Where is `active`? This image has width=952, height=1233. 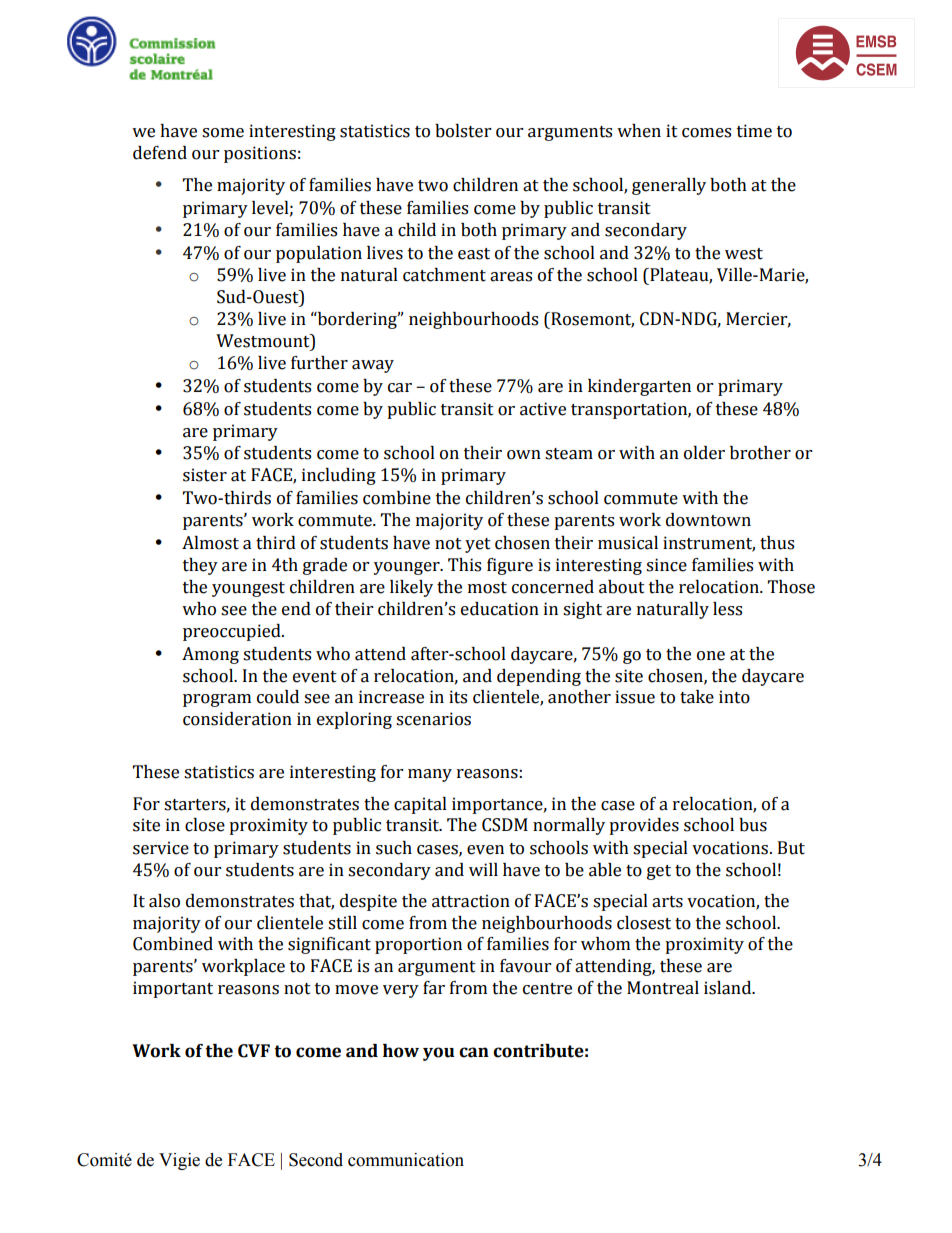
active is located at coordinates (543, 409).
